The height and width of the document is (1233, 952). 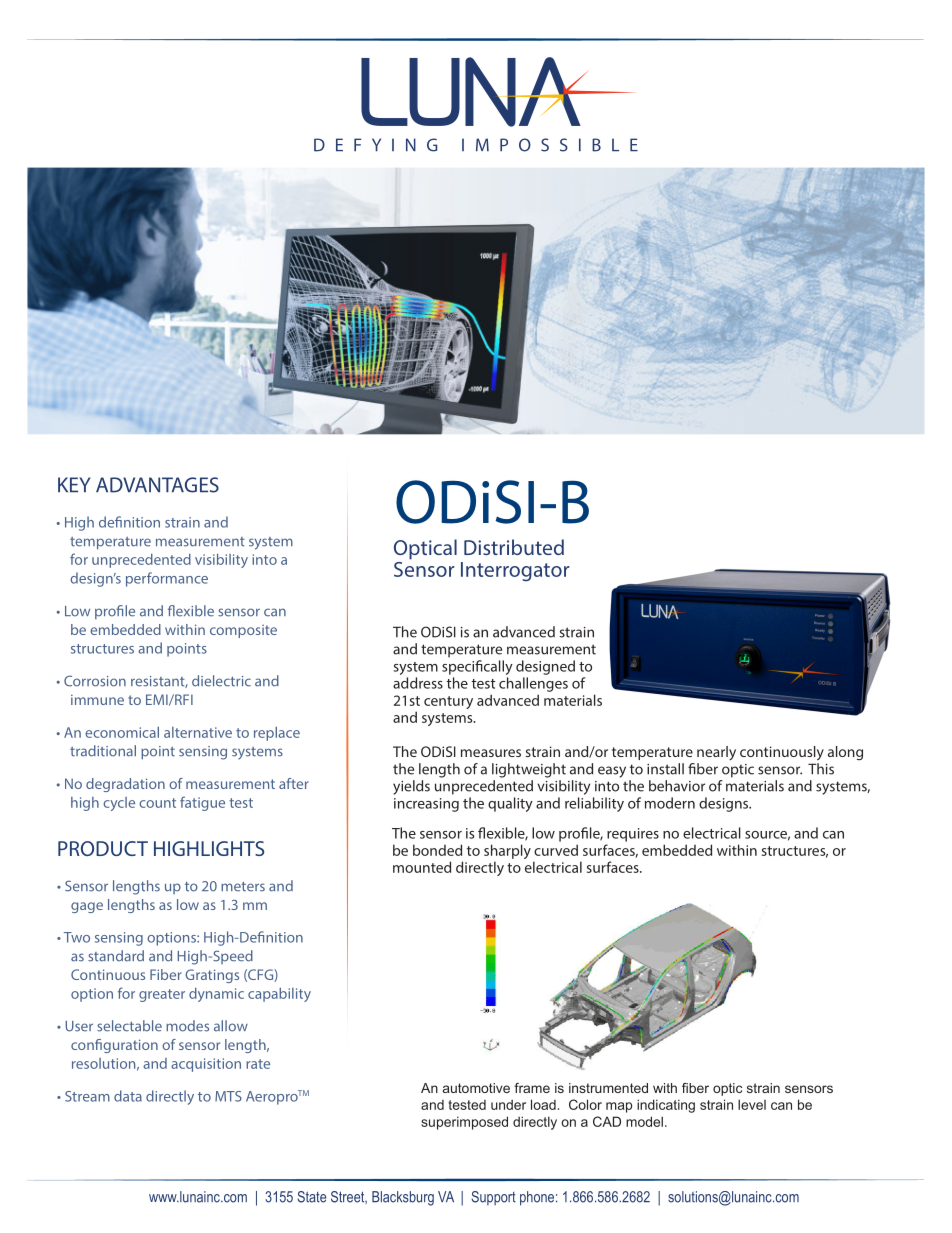 What do you see at coordinates (437, 850) in the document?
I see `bonded` at bounding box center [437, 850].
